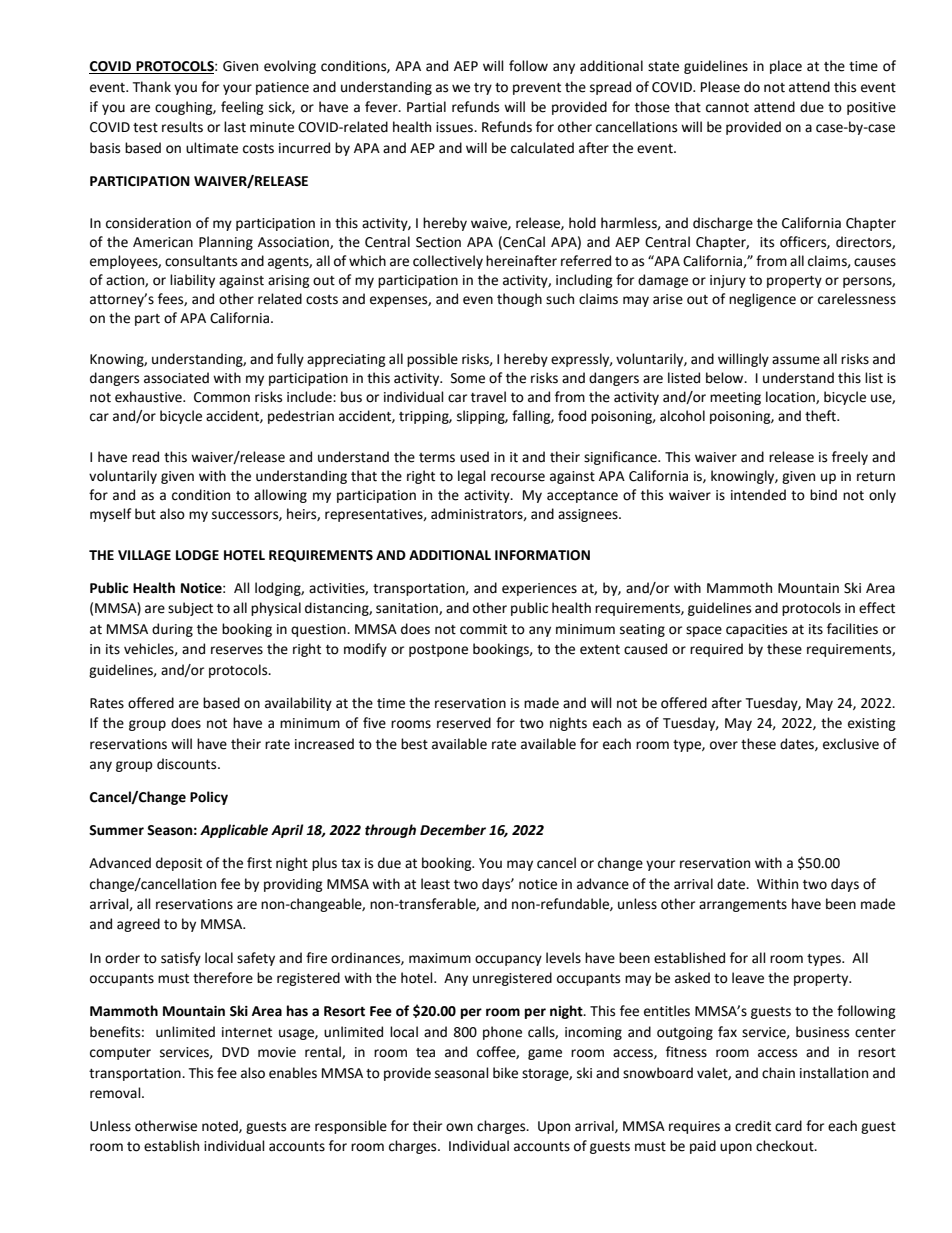  Describe the element at coordinates (464, 723) in the document. I see `reserved` at that location.
